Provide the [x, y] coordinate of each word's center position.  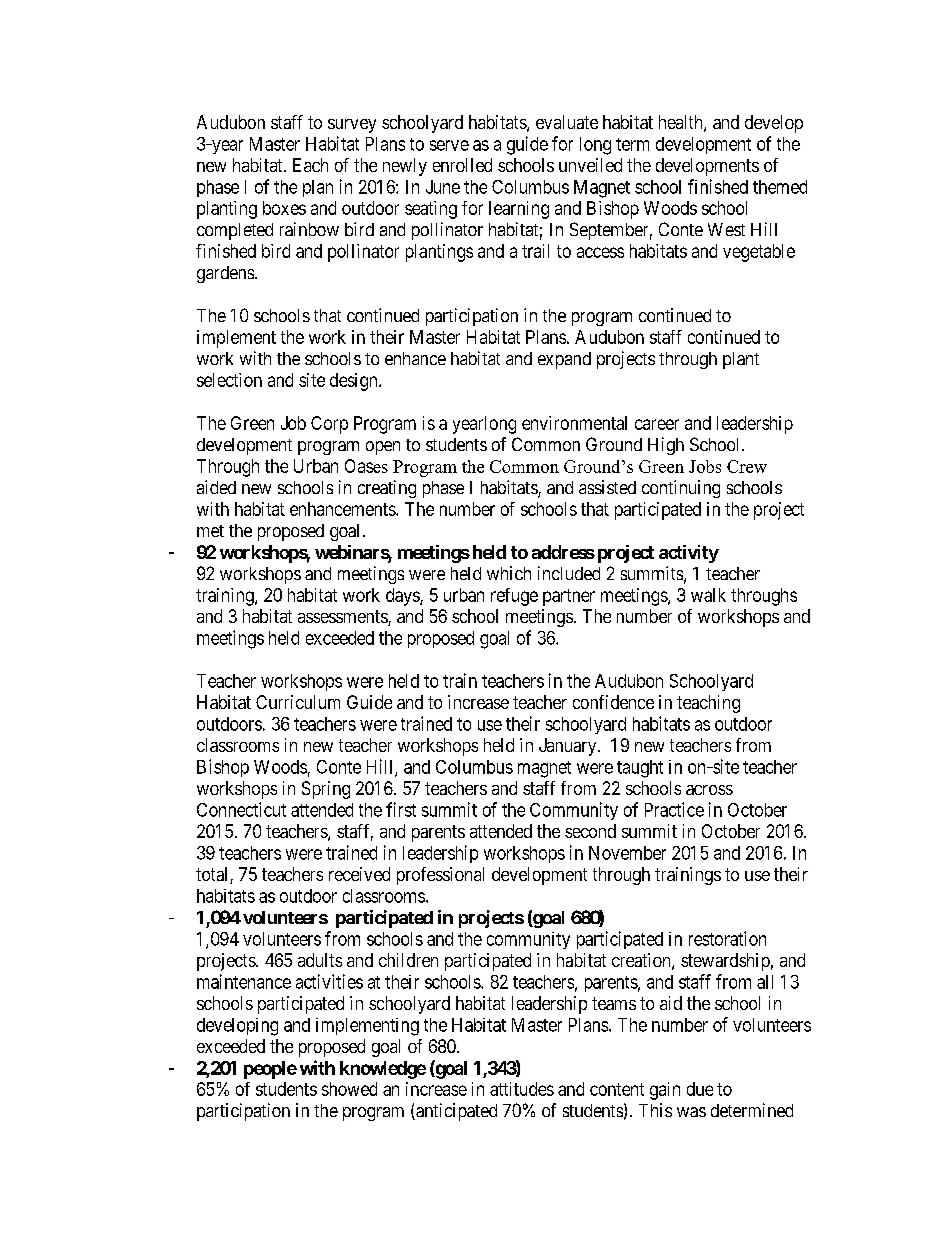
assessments [343, 618]
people [270, 1070]
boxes [284, 208]
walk [708, 595]
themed [780, 187]
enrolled [462, 165]
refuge [514, 597]
